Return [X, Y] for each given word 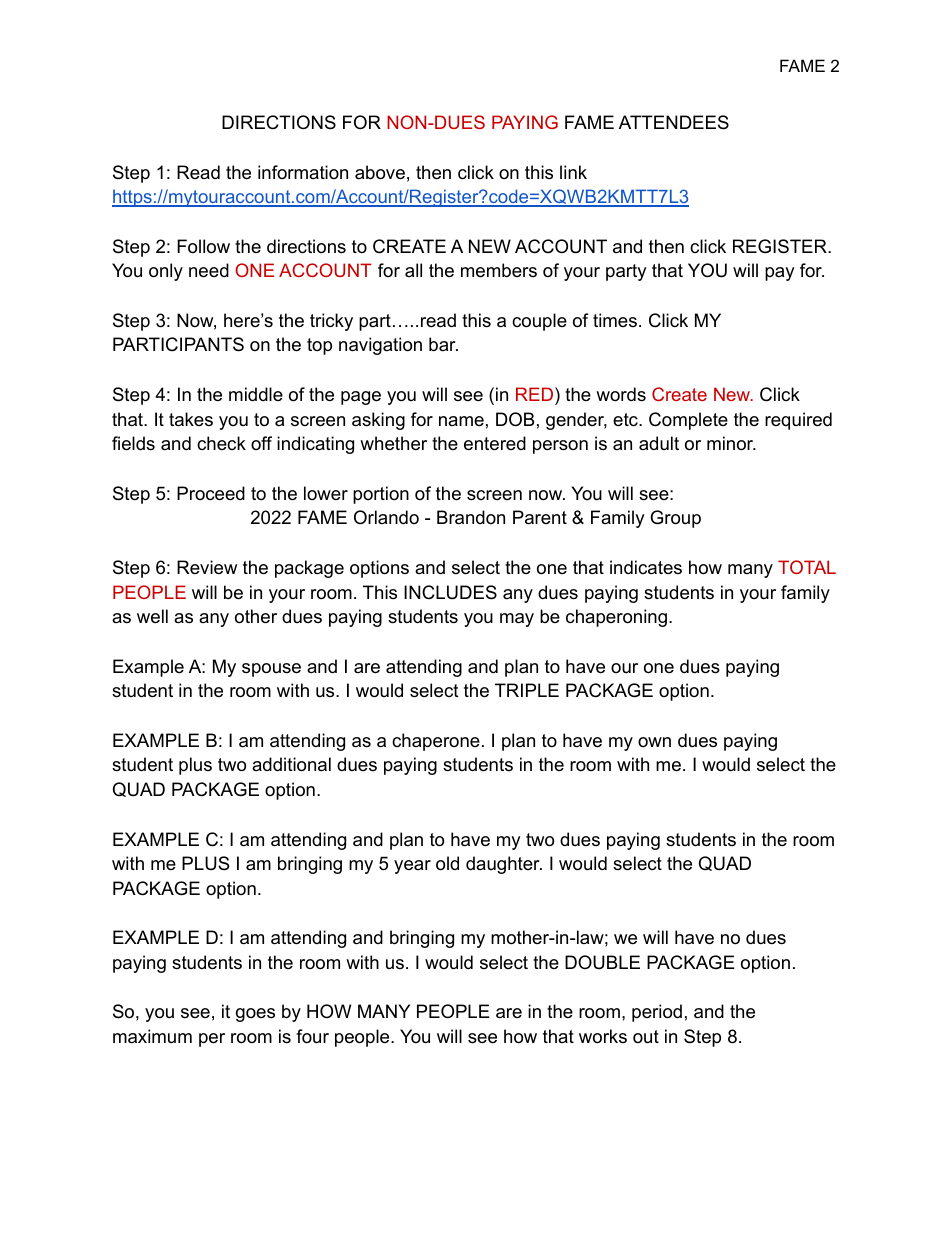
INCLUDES [450, 592]
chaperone [436, 742]
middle [256, 394]
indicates [646, 567]
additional [291, 764]
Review [207, 567]
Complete [688, 421]
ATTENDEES [674, 122]
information [303, 172]
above [380, 172]
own [654, 742]
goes [255, 1015]
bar [443, 344]
